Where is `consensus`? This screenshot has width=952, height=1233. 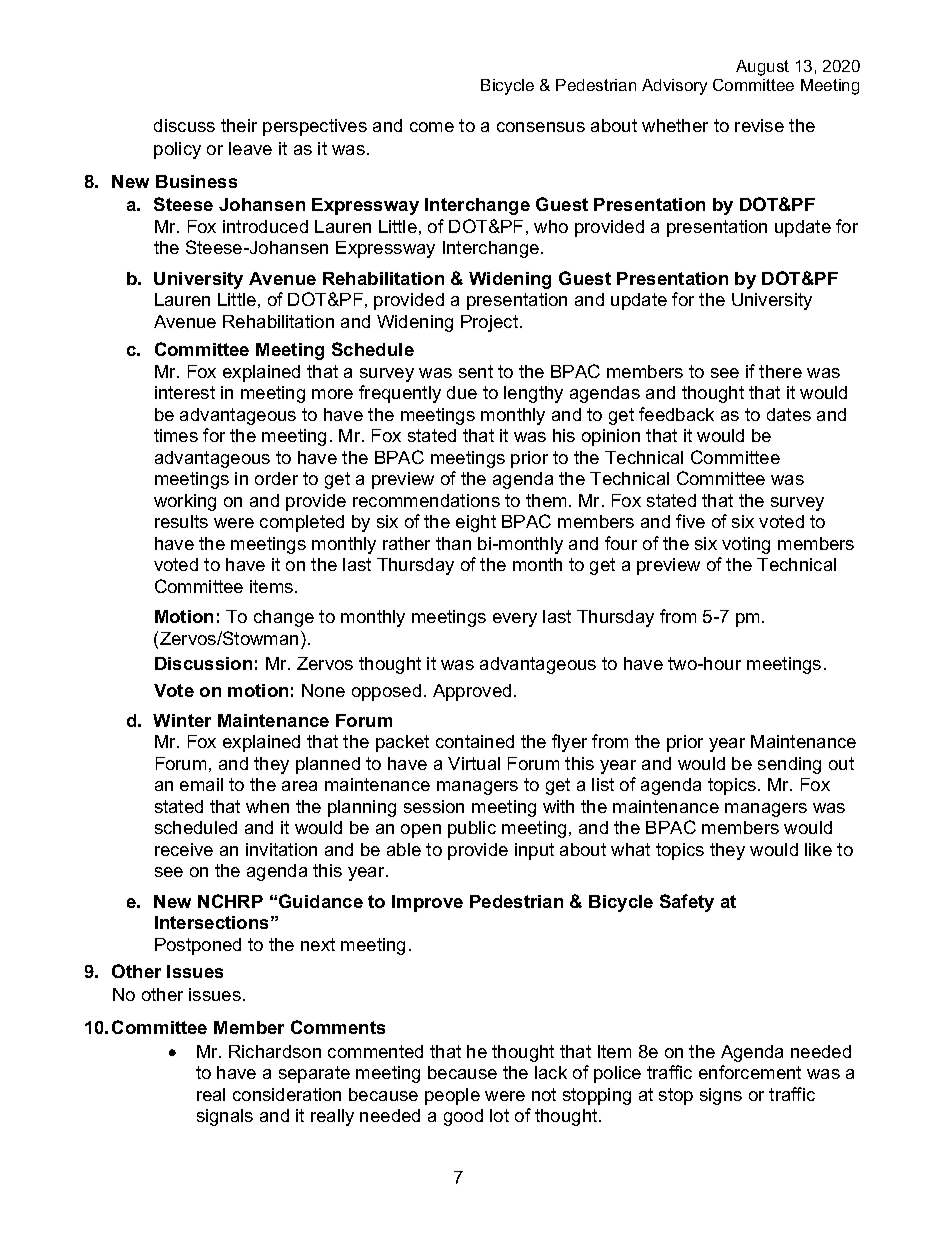
consensus is located at coordinates (541, 127).
